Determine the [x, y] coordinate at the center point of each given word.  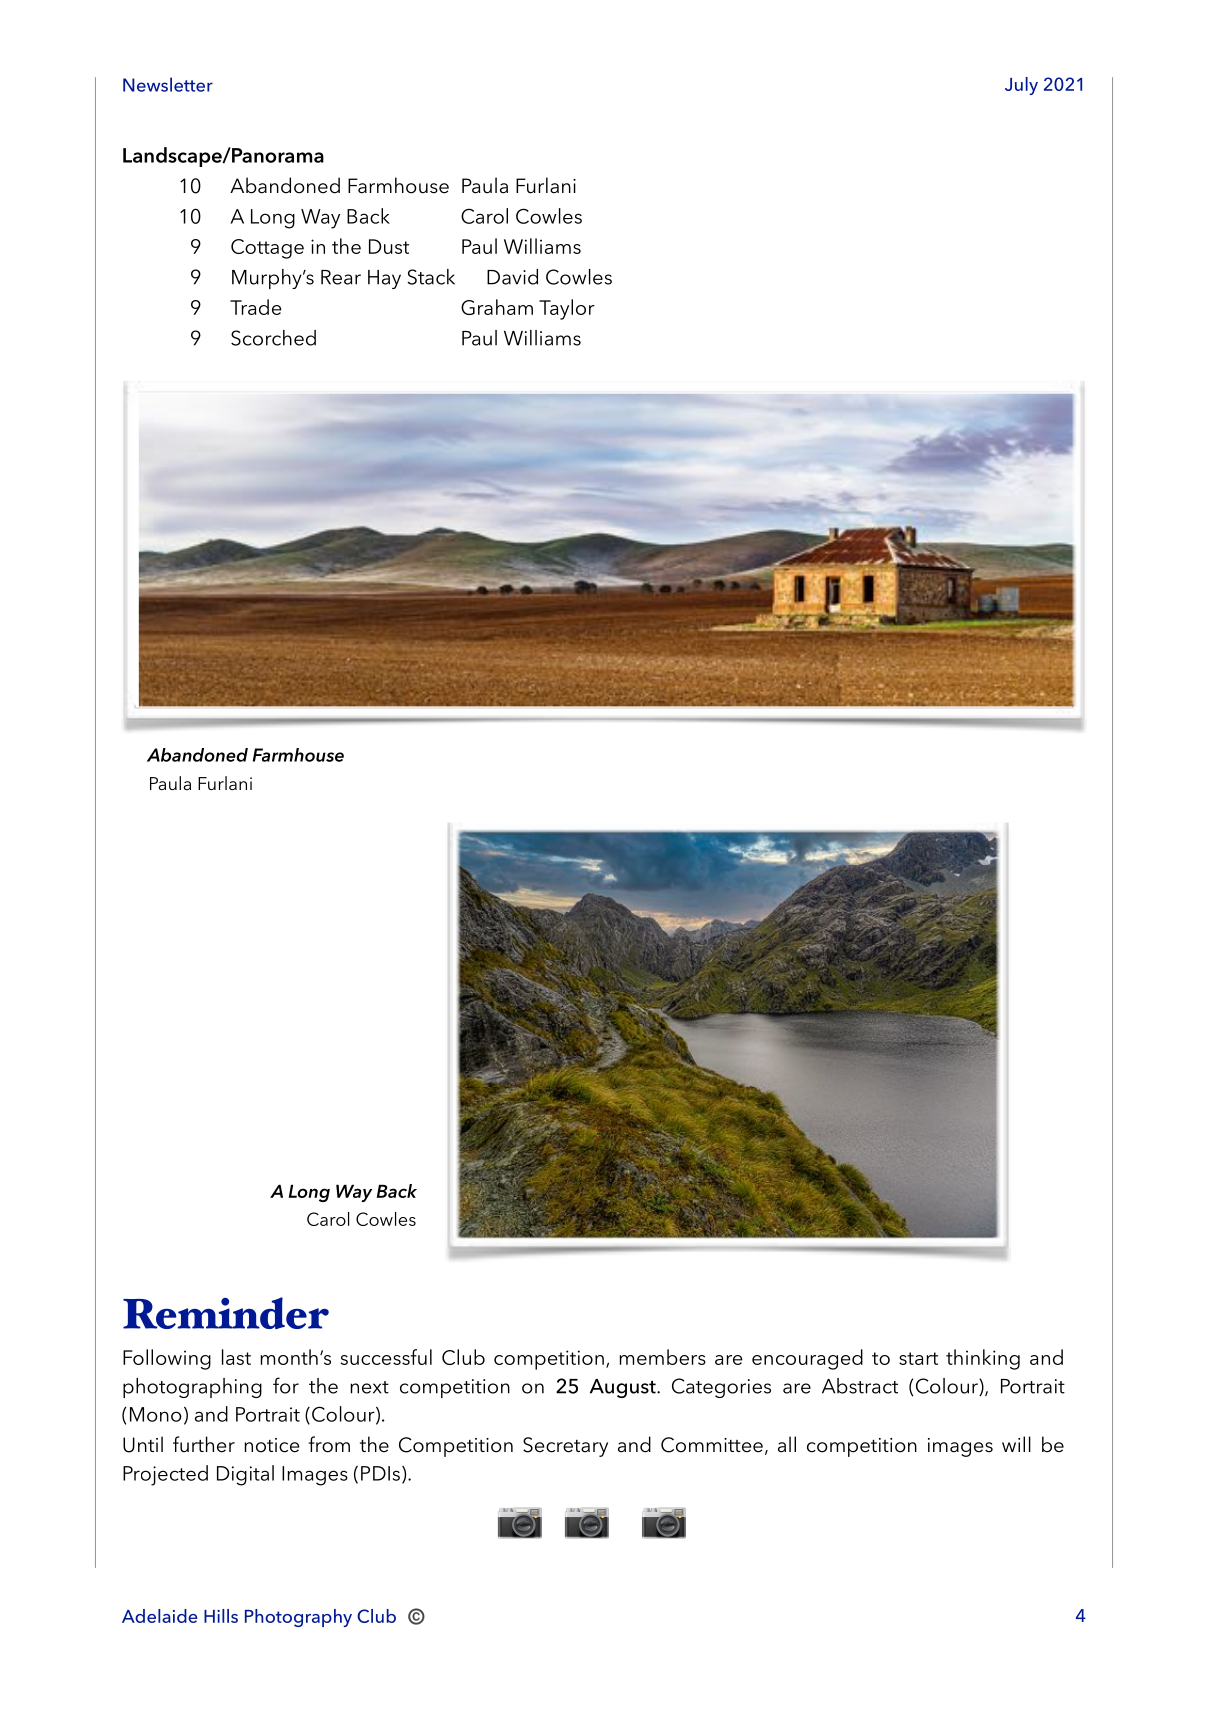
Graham [497, 307]
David [512, 277]
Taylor [567, 309]
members [662, 1357]
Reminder [226, 1313]
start [918, 1358]
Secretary [565, 1447]
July [1021, 86]
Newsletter [168, 84]
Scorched [273, 338]
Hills [221, 1616]
